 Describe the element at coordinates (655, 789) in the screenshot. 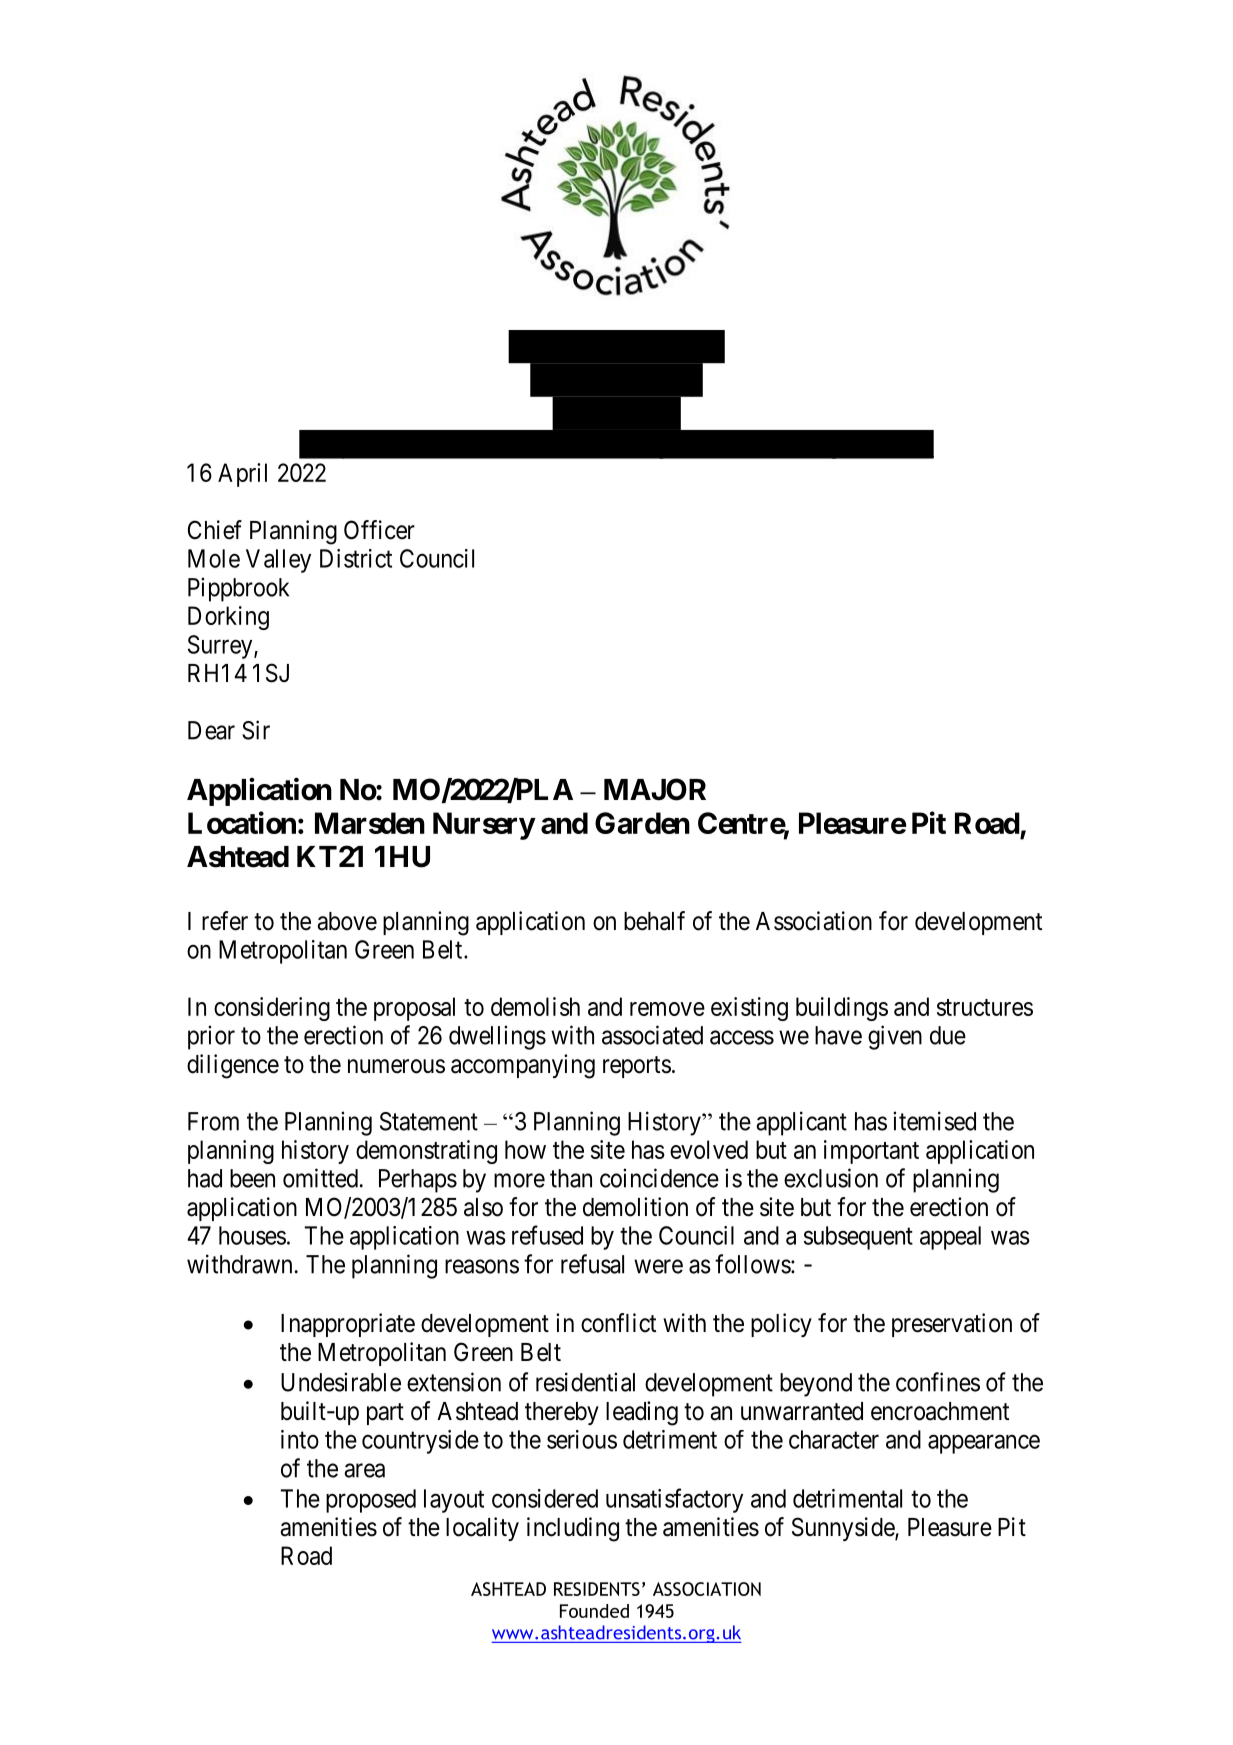

I see `MAJOR` at that location.
